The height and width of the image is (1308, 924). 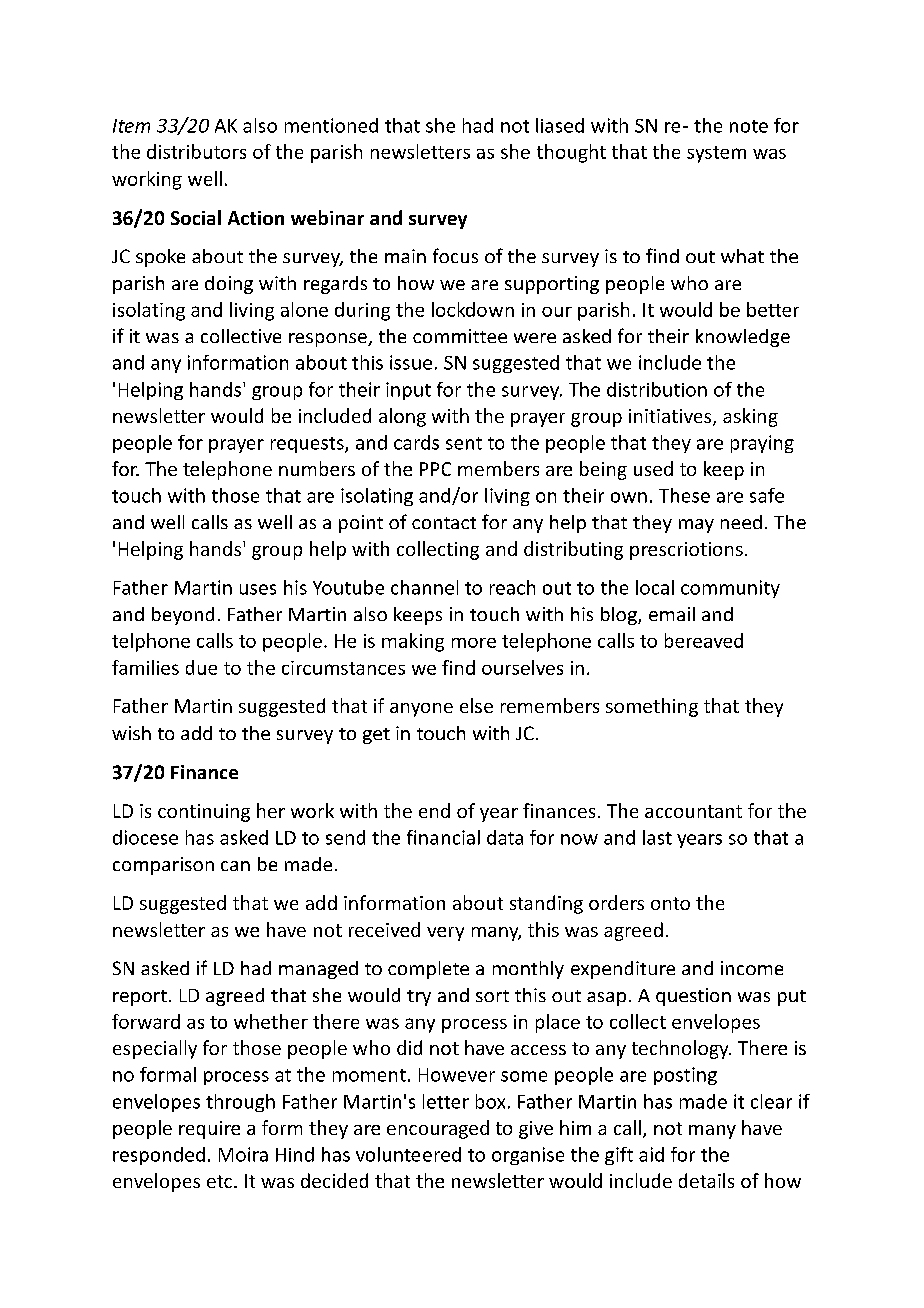 What do you see at coordinates (209, 1130) in the image?
I see `require` at bounding box center [209, 1130].
